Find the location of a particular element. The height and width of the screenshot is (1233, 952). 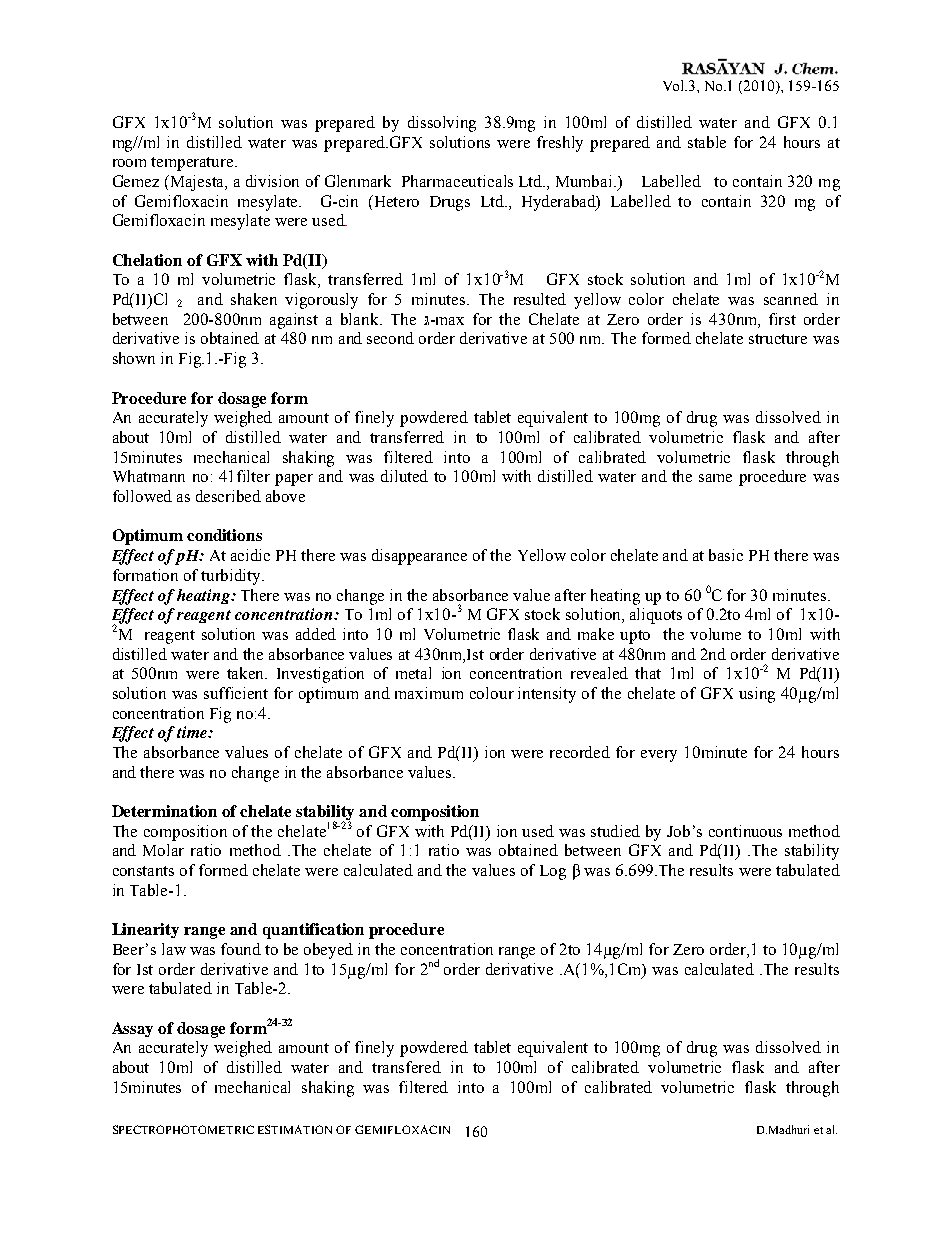

ESTIMATION is located at coordinates (295, 1129).
